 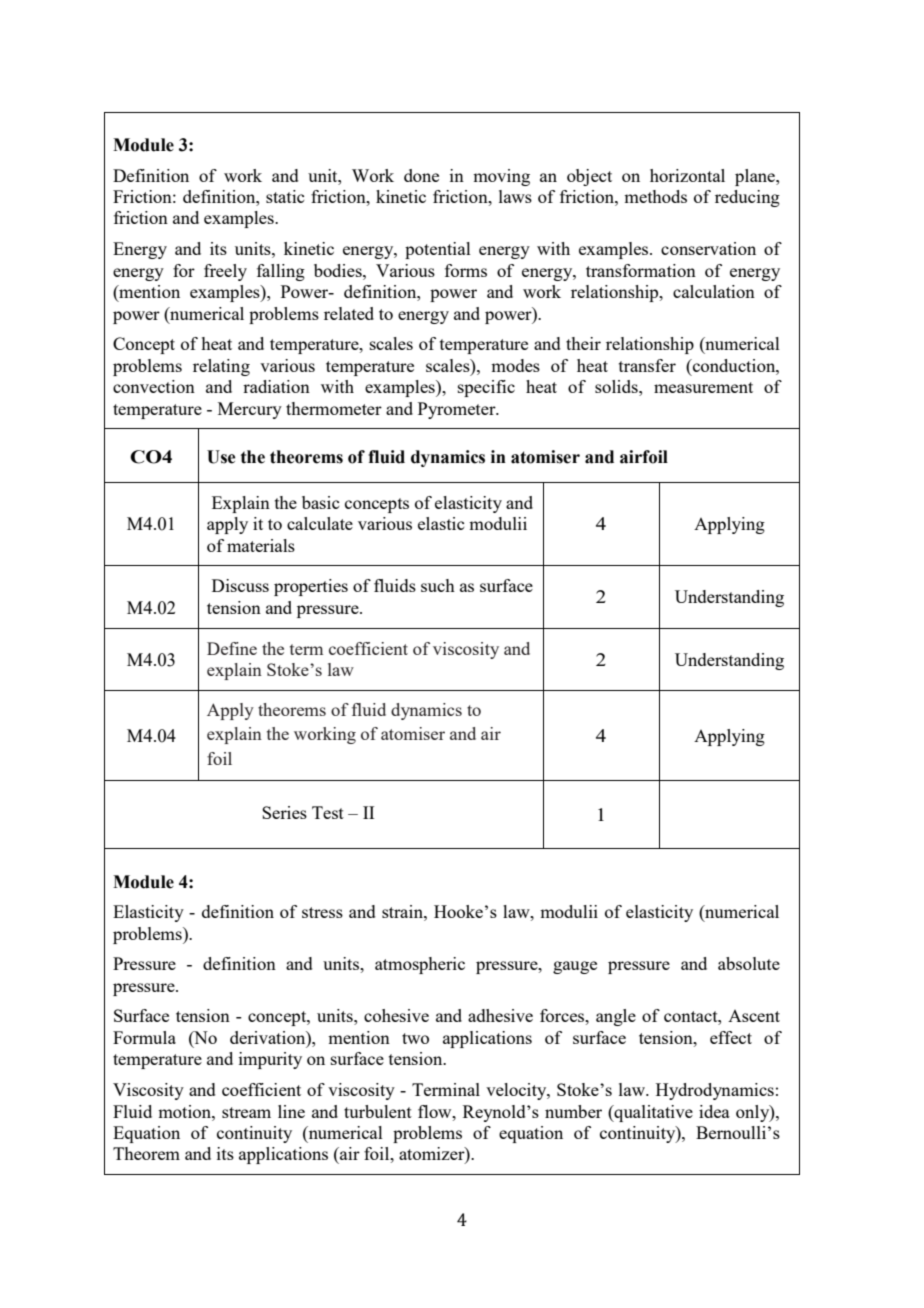 What do you see at coordinates (436, 1111) in the document?
I see `flow` at bounding box center [436, 1111].
